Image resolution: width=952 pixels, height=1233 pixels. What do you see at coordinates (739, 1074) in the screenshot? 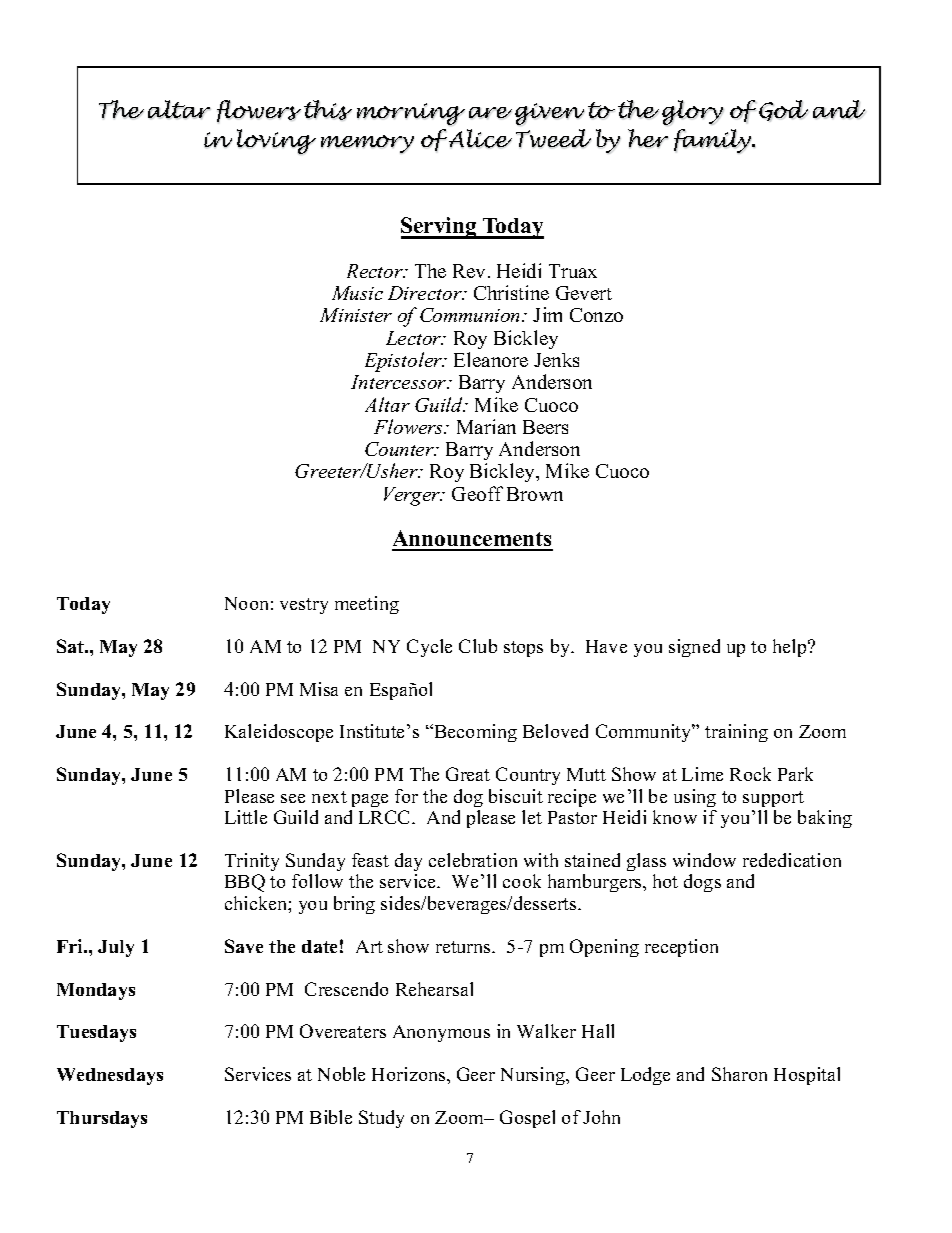
I see `Sharon` at bounding box center [739, 1074].
